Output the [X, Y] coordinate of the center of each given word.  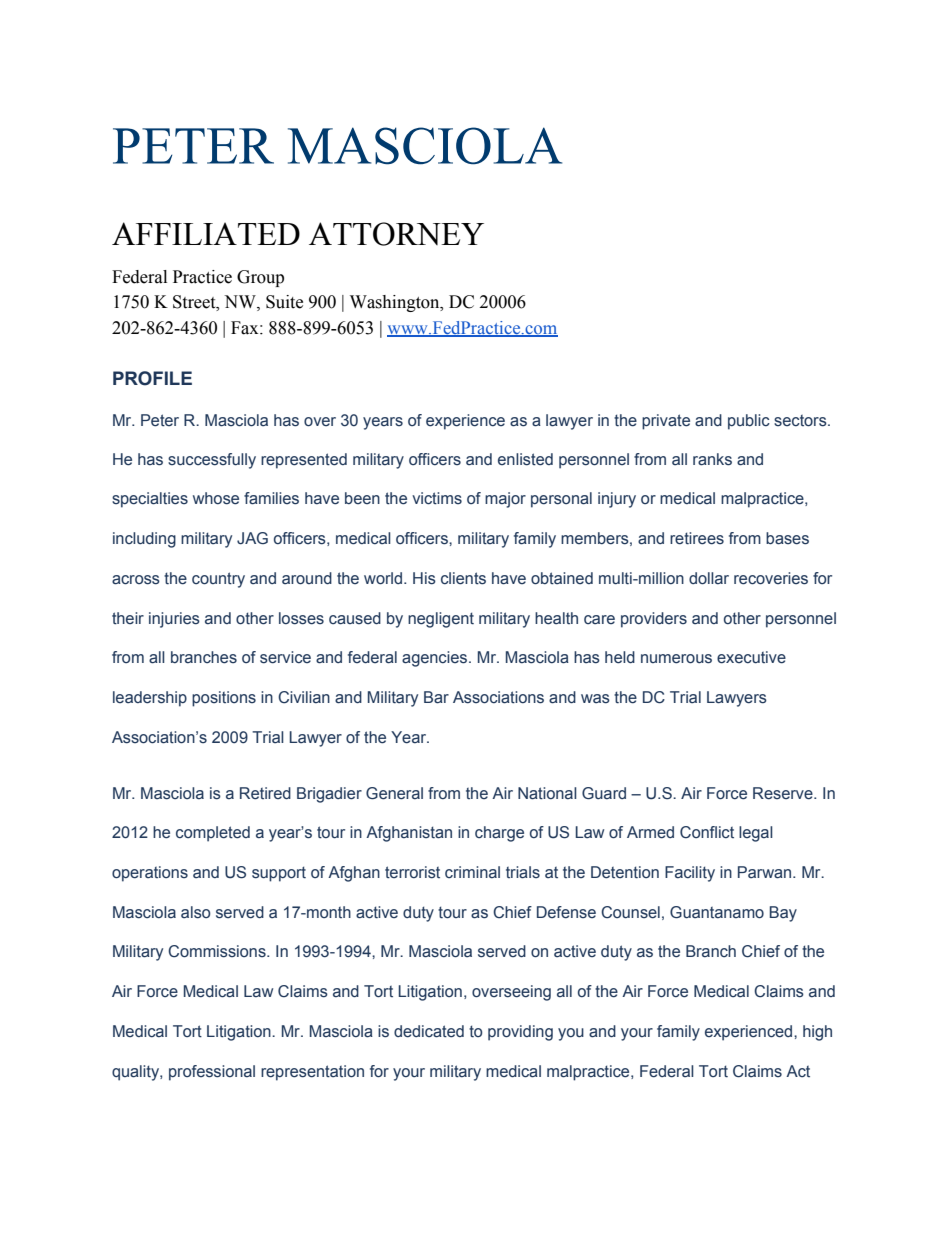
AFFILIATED [206, 233]
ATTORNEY [396, 234]
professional [212, 1073]
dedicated [429, 1031]
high [817, 1033]
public [749, 422]
